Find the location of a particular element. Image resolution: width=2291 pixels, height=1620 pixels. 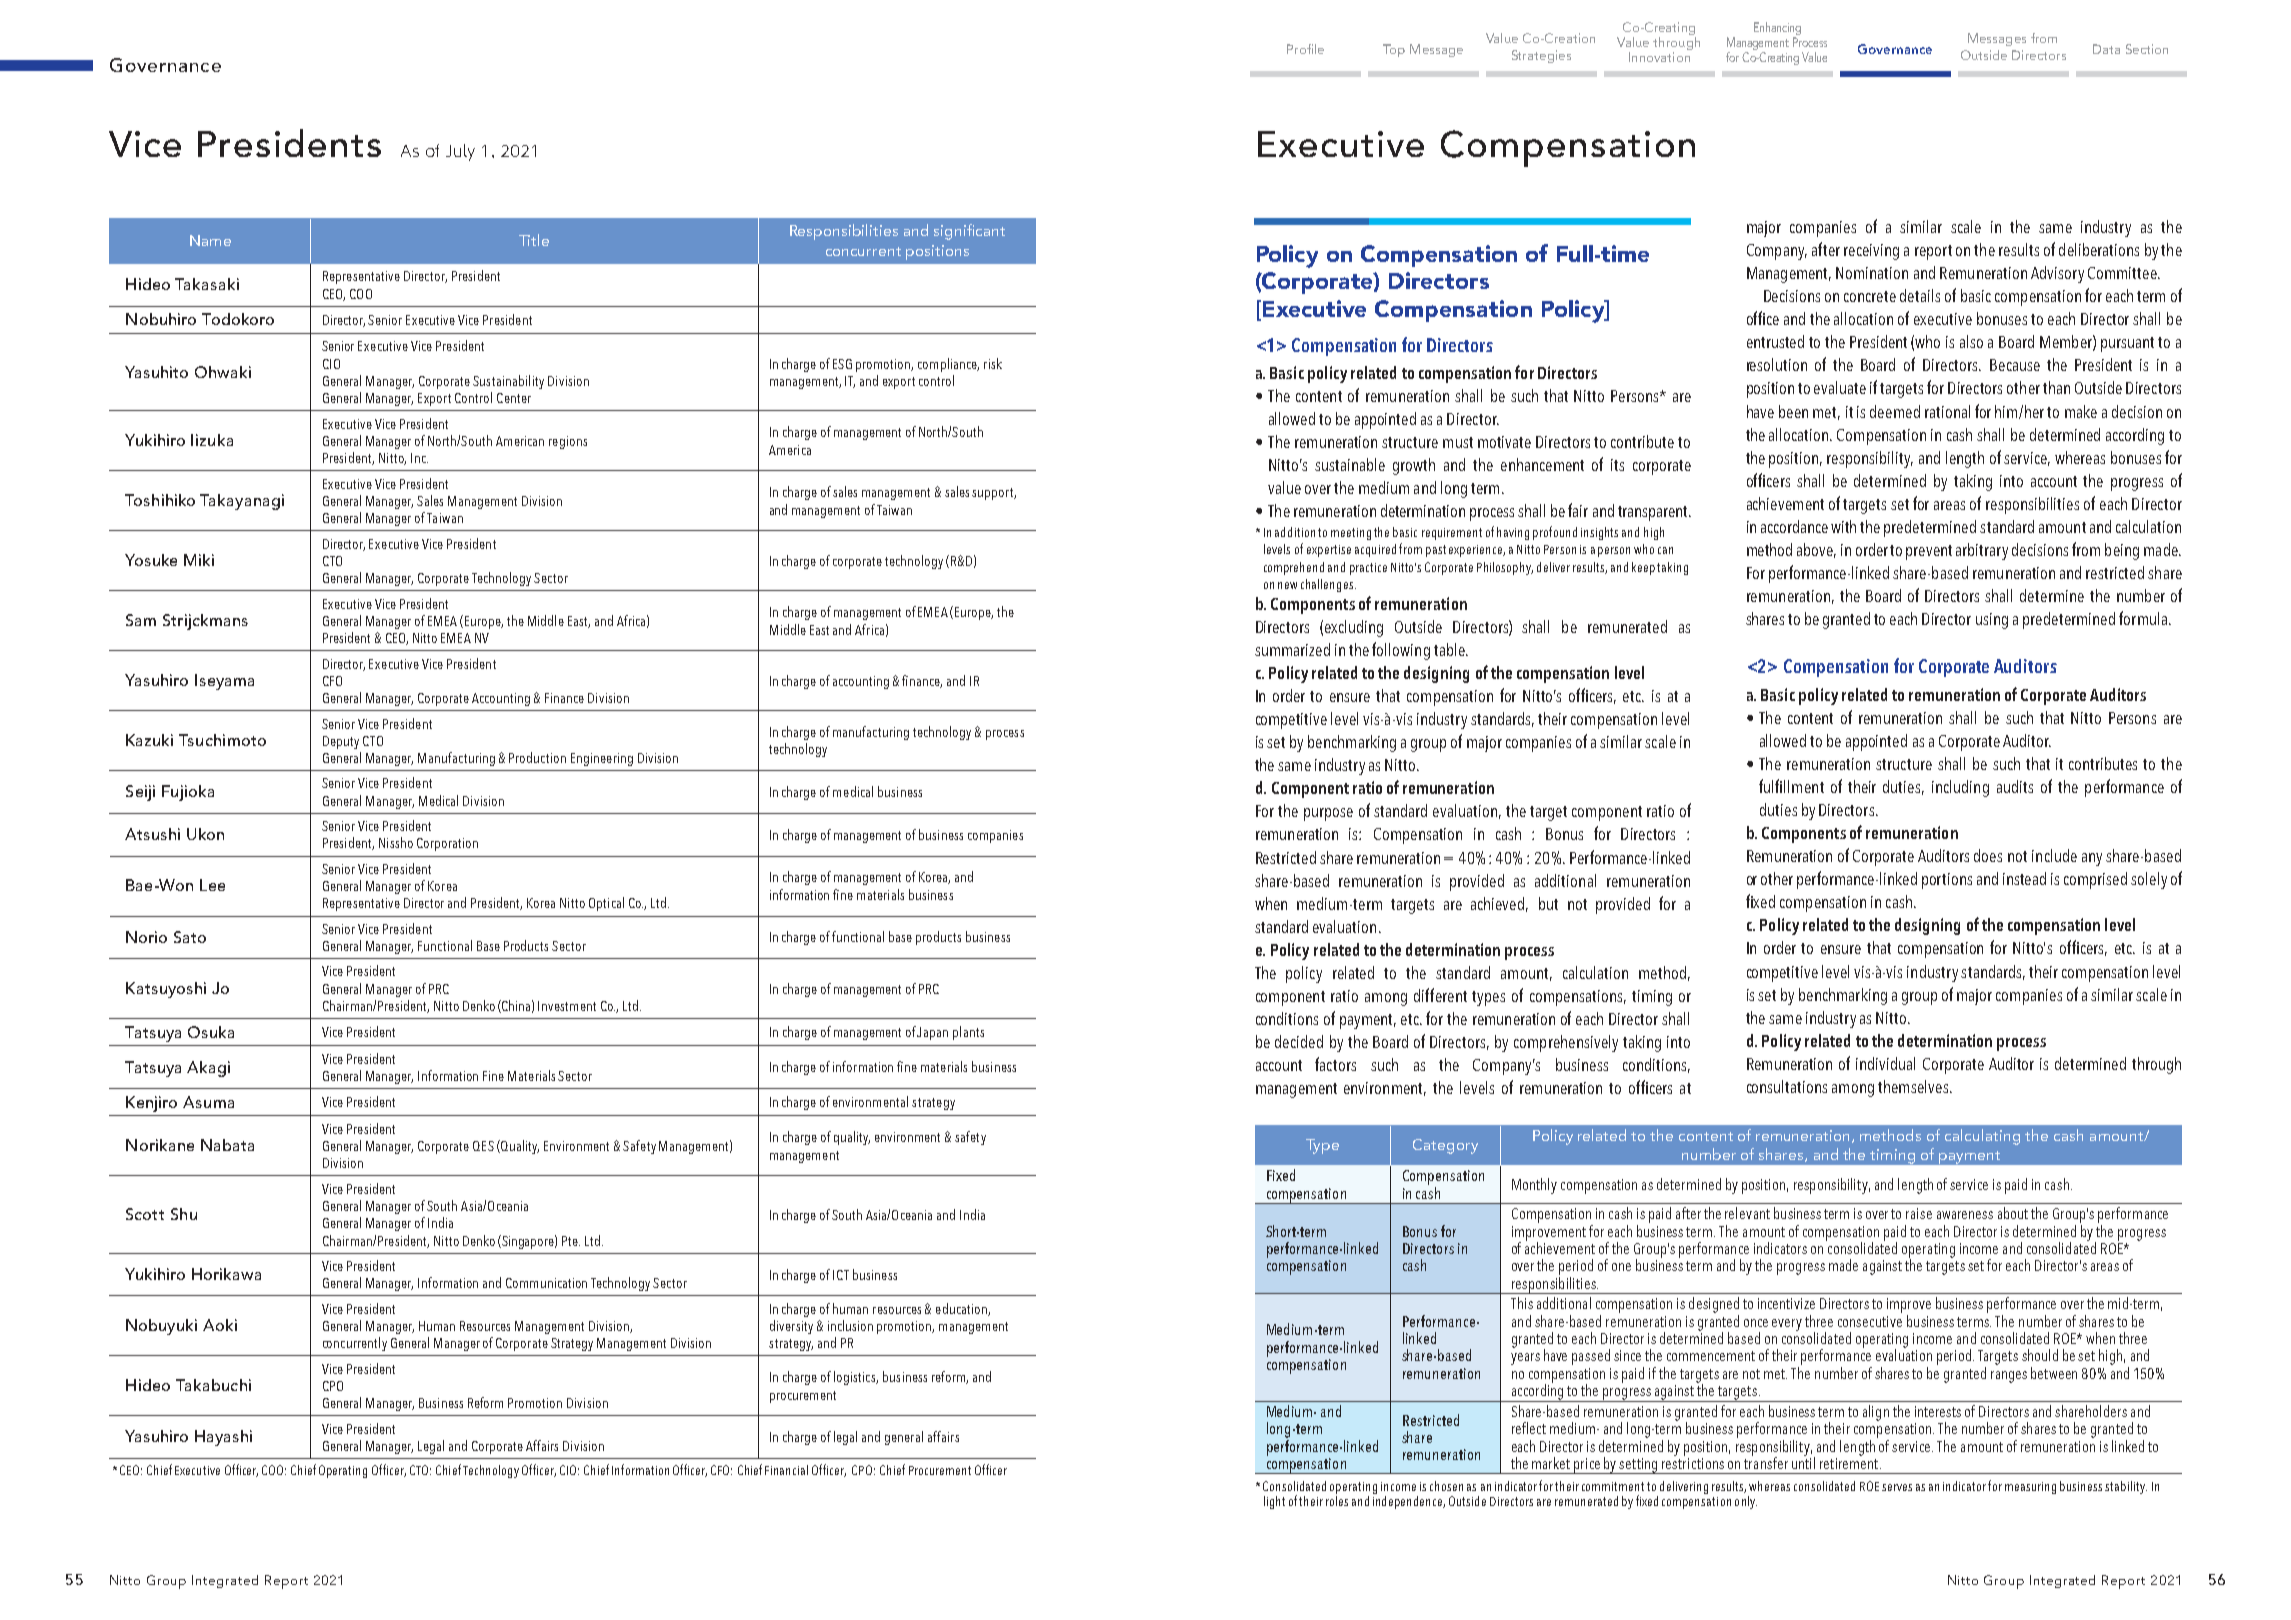

Profile is located at coordinates (1305, 49).
